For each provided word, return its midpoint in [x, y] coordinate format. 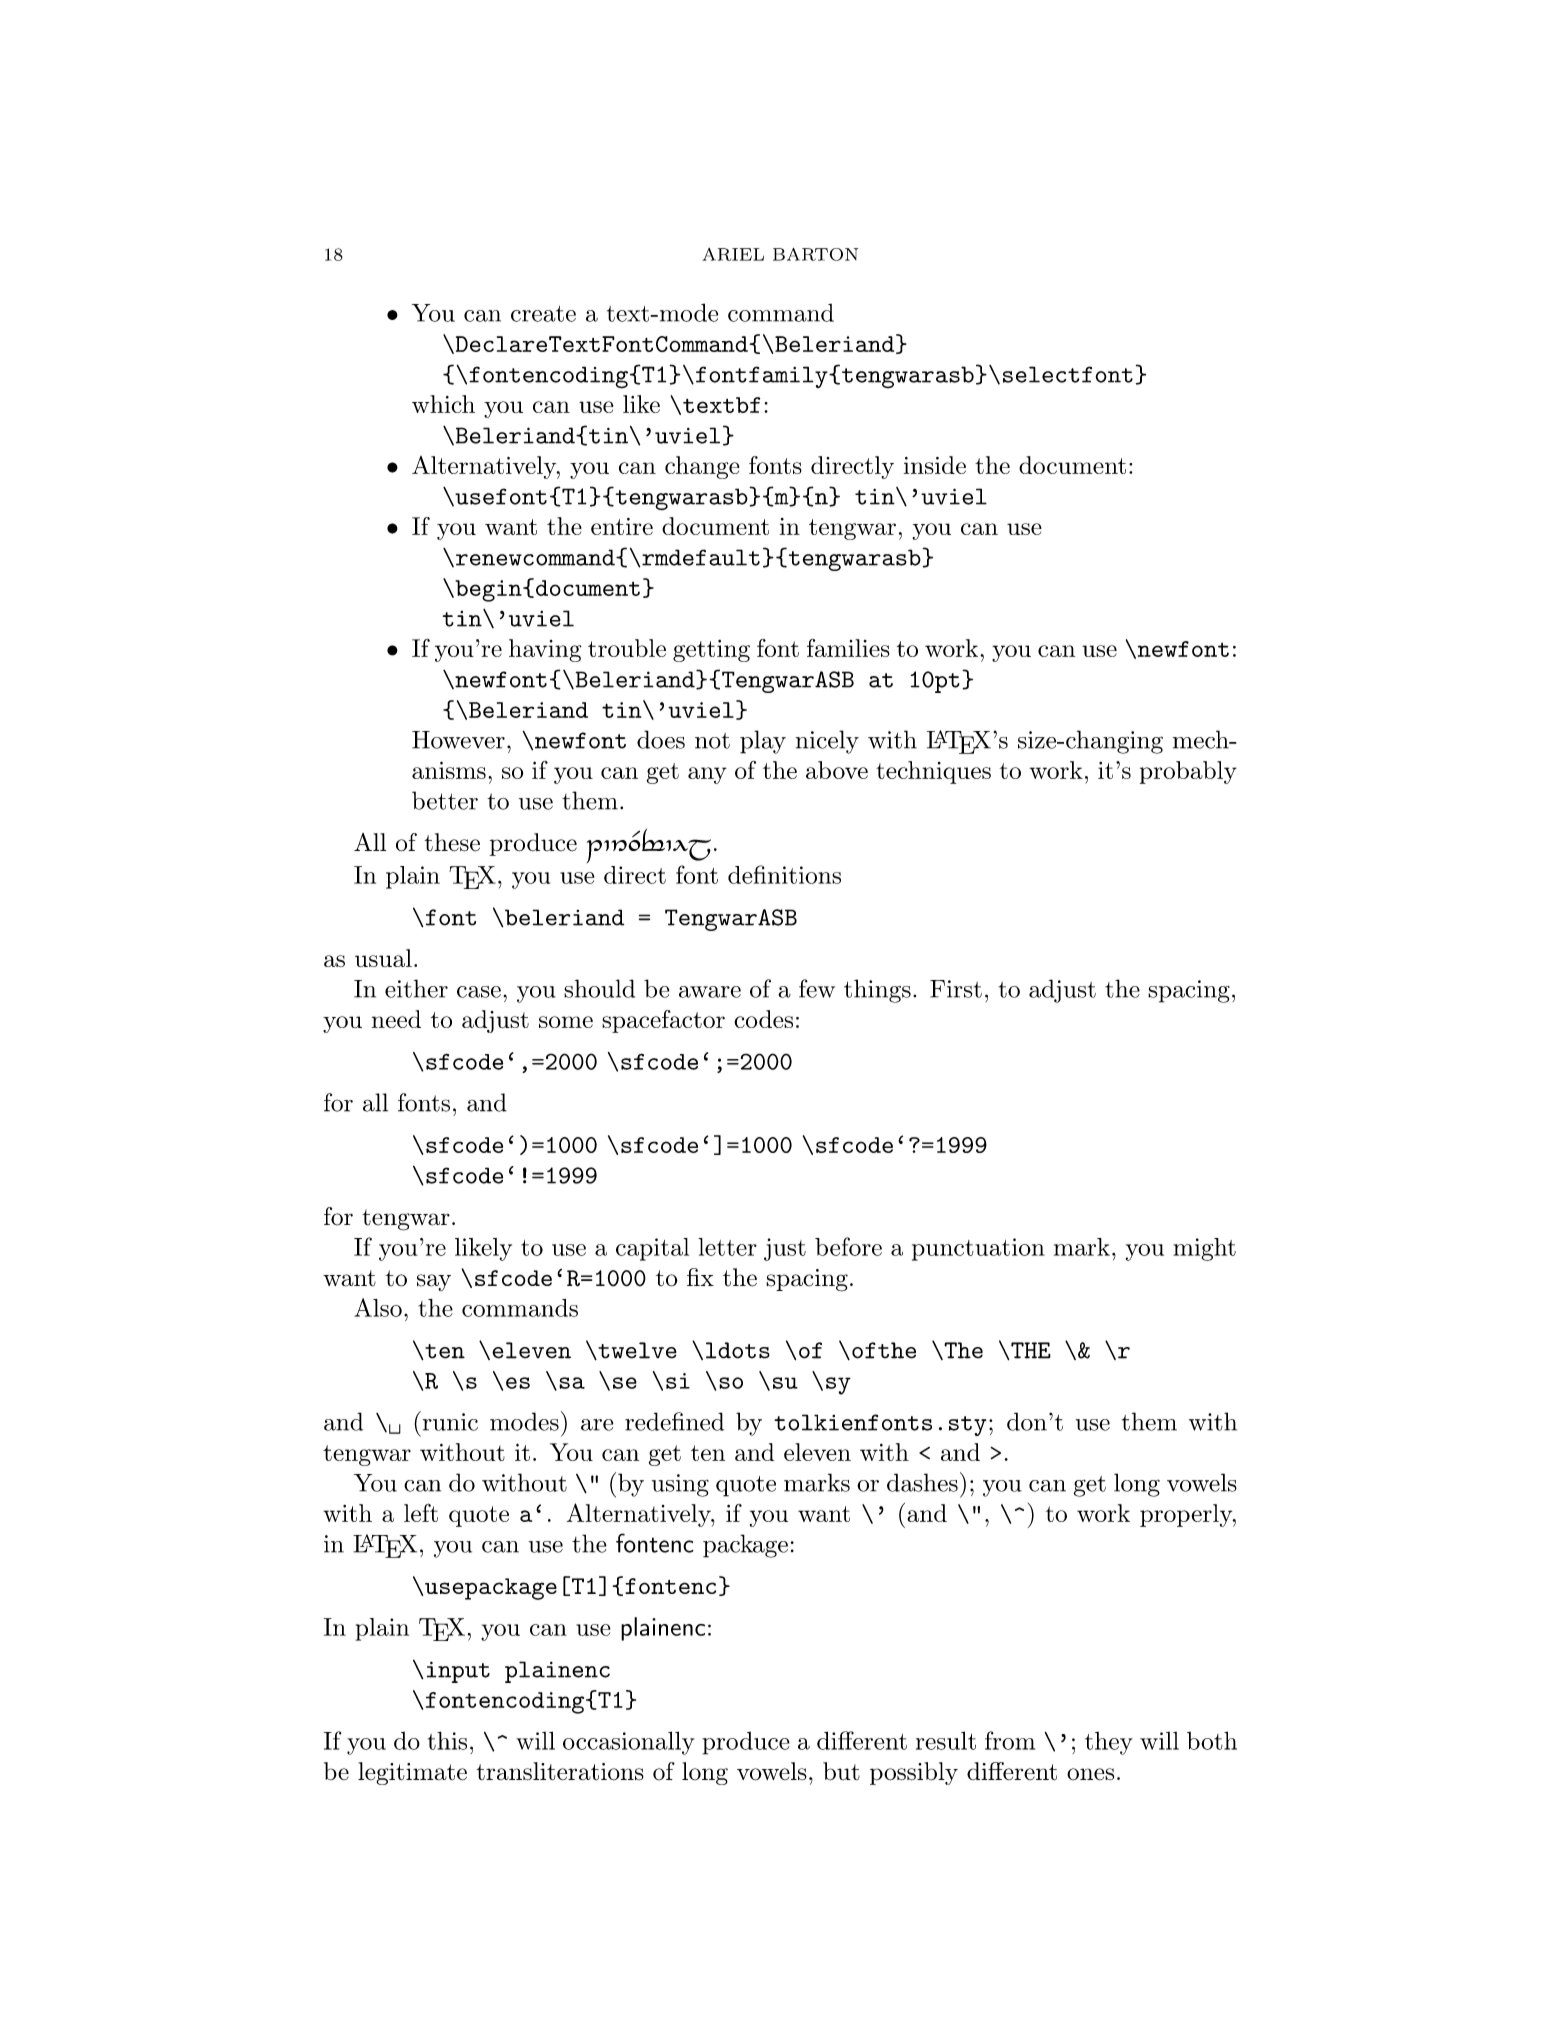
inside [935, 465]
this [447, 1740]
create [543, 314]
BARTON [815, 254]
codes [763, 1019]
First [956, 989]
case [479, 992]
